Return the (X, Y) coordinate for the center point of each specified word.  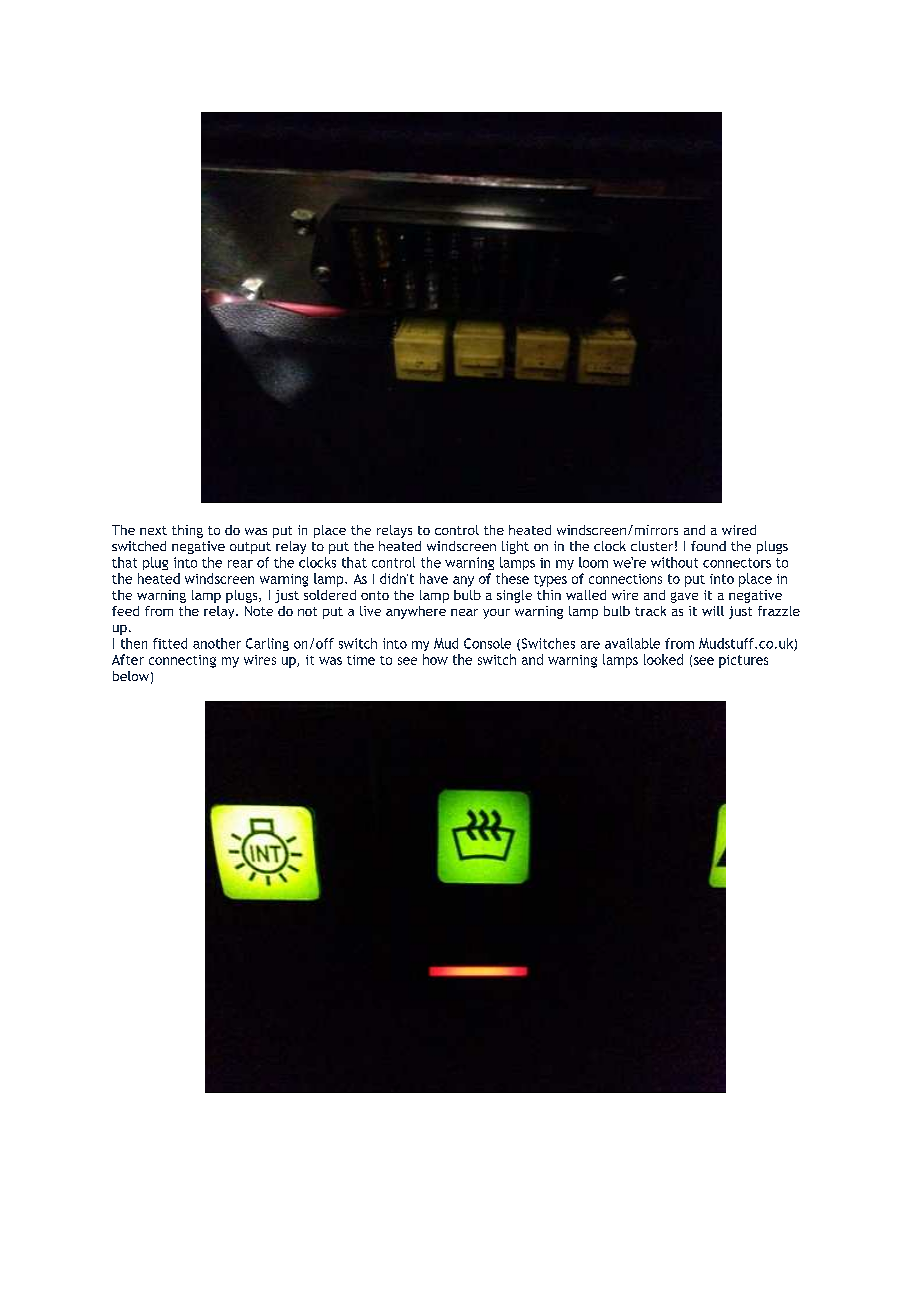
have (434, 578)
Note (259, 611)
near (464, 612)
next (153, 530)
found (708, 546)
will (713, 611)
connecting (182, 661)
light (515, 547)
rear (240, 564)
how (435, 659)
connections (625, 579)
